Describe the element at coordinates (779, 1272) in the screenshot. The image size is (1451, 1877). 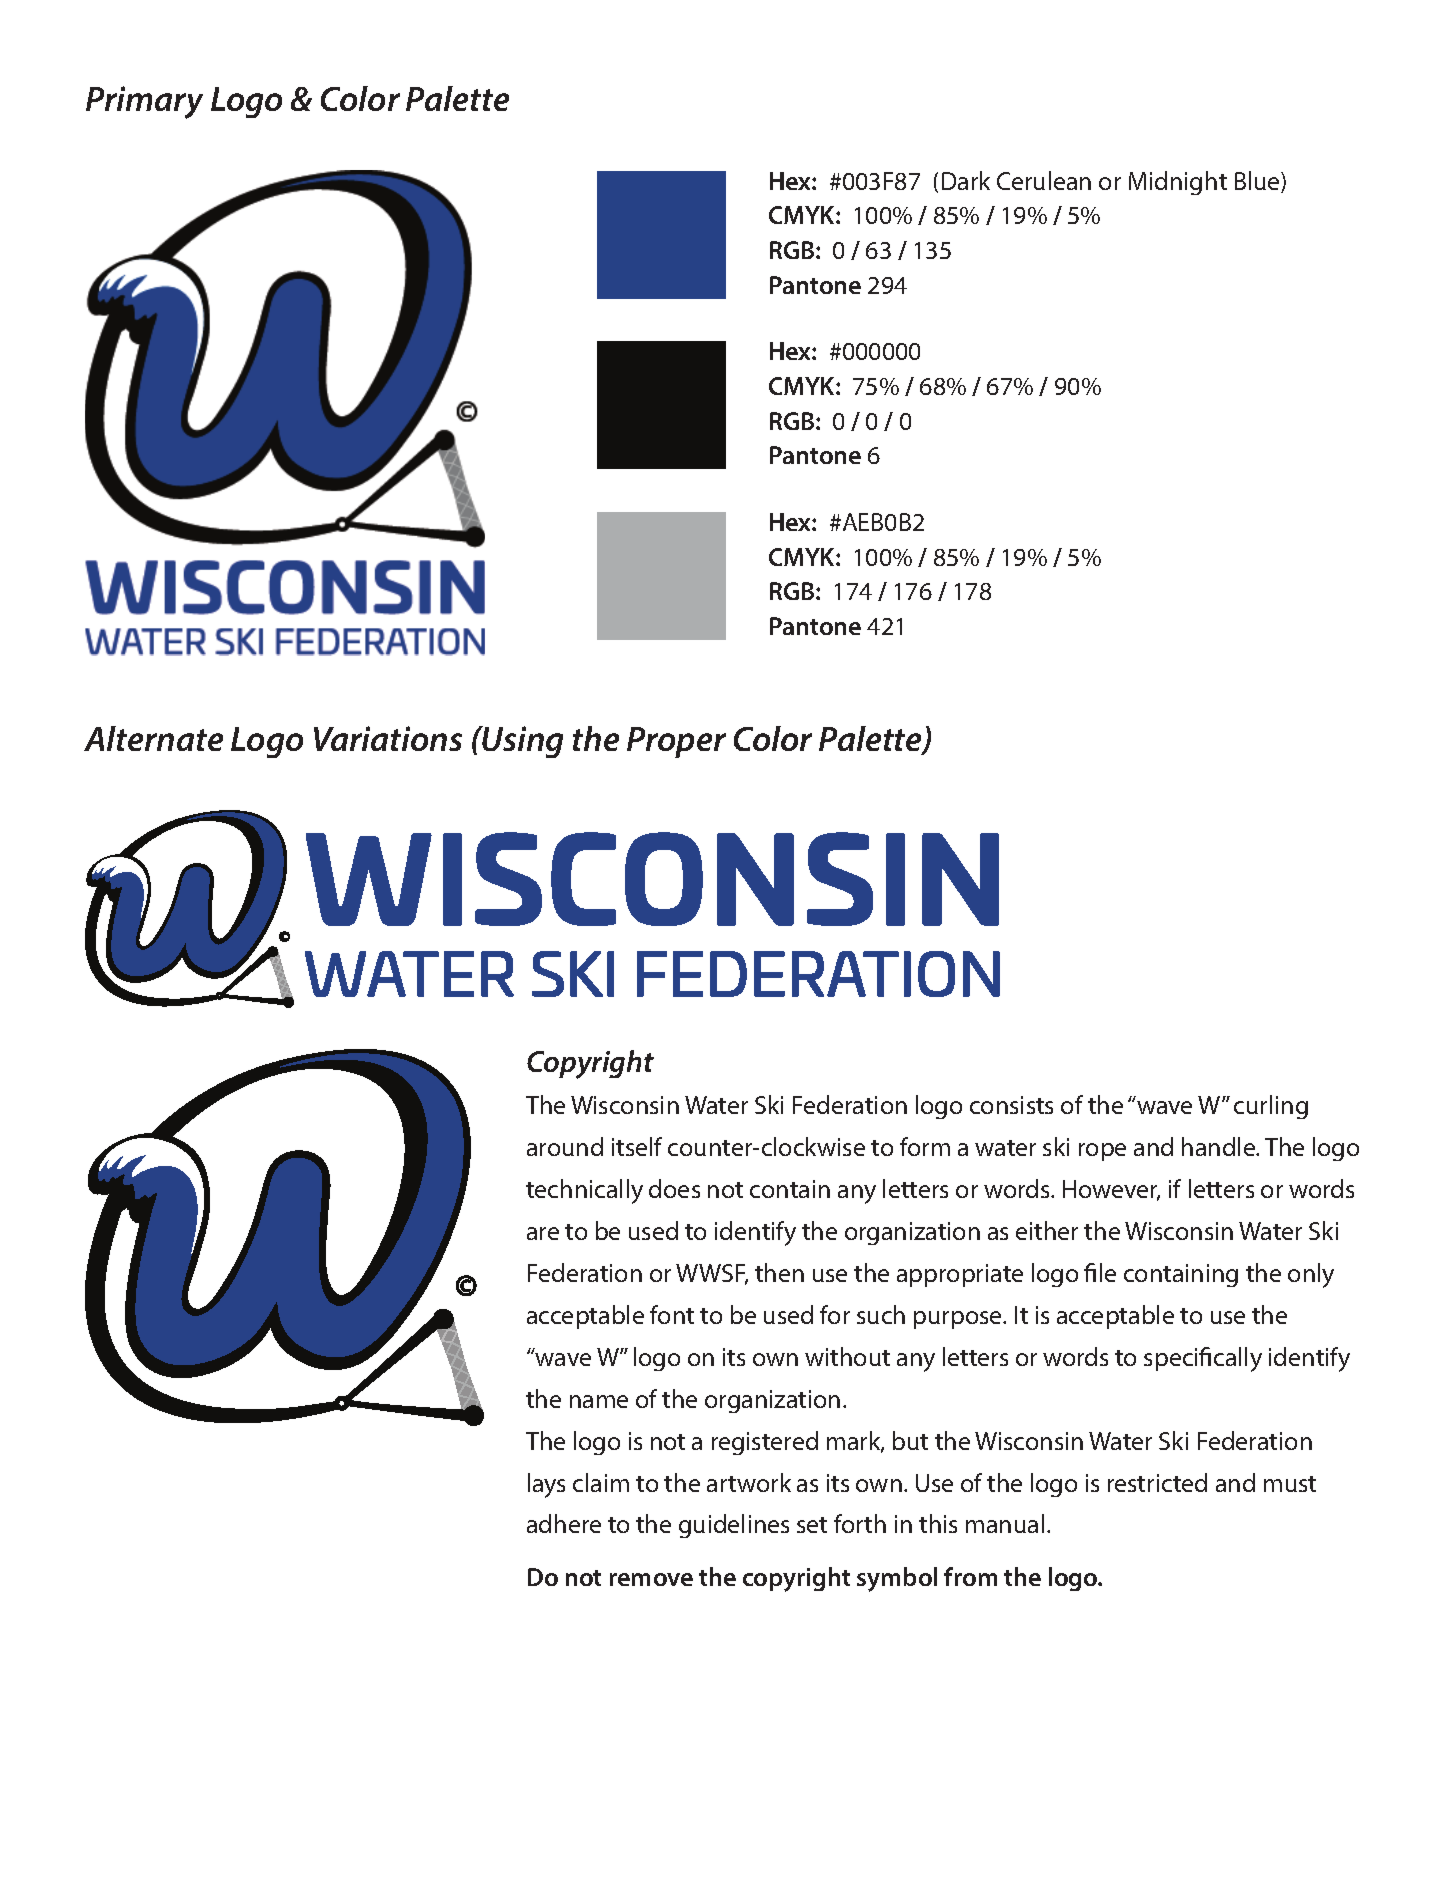
I see `then` at that location.
